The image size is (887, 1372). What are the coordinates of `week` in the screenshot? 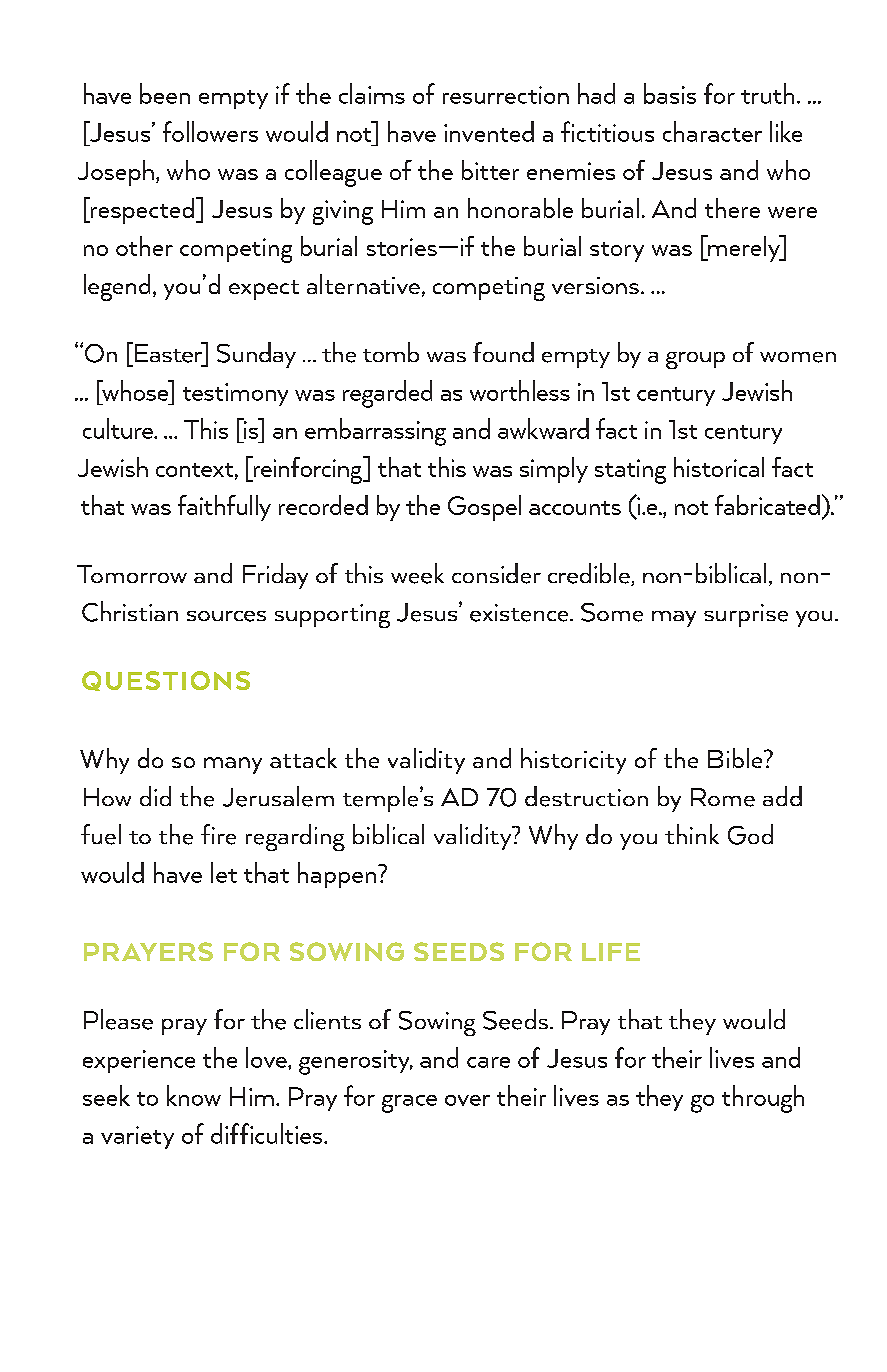 It's located at (417, 573).
